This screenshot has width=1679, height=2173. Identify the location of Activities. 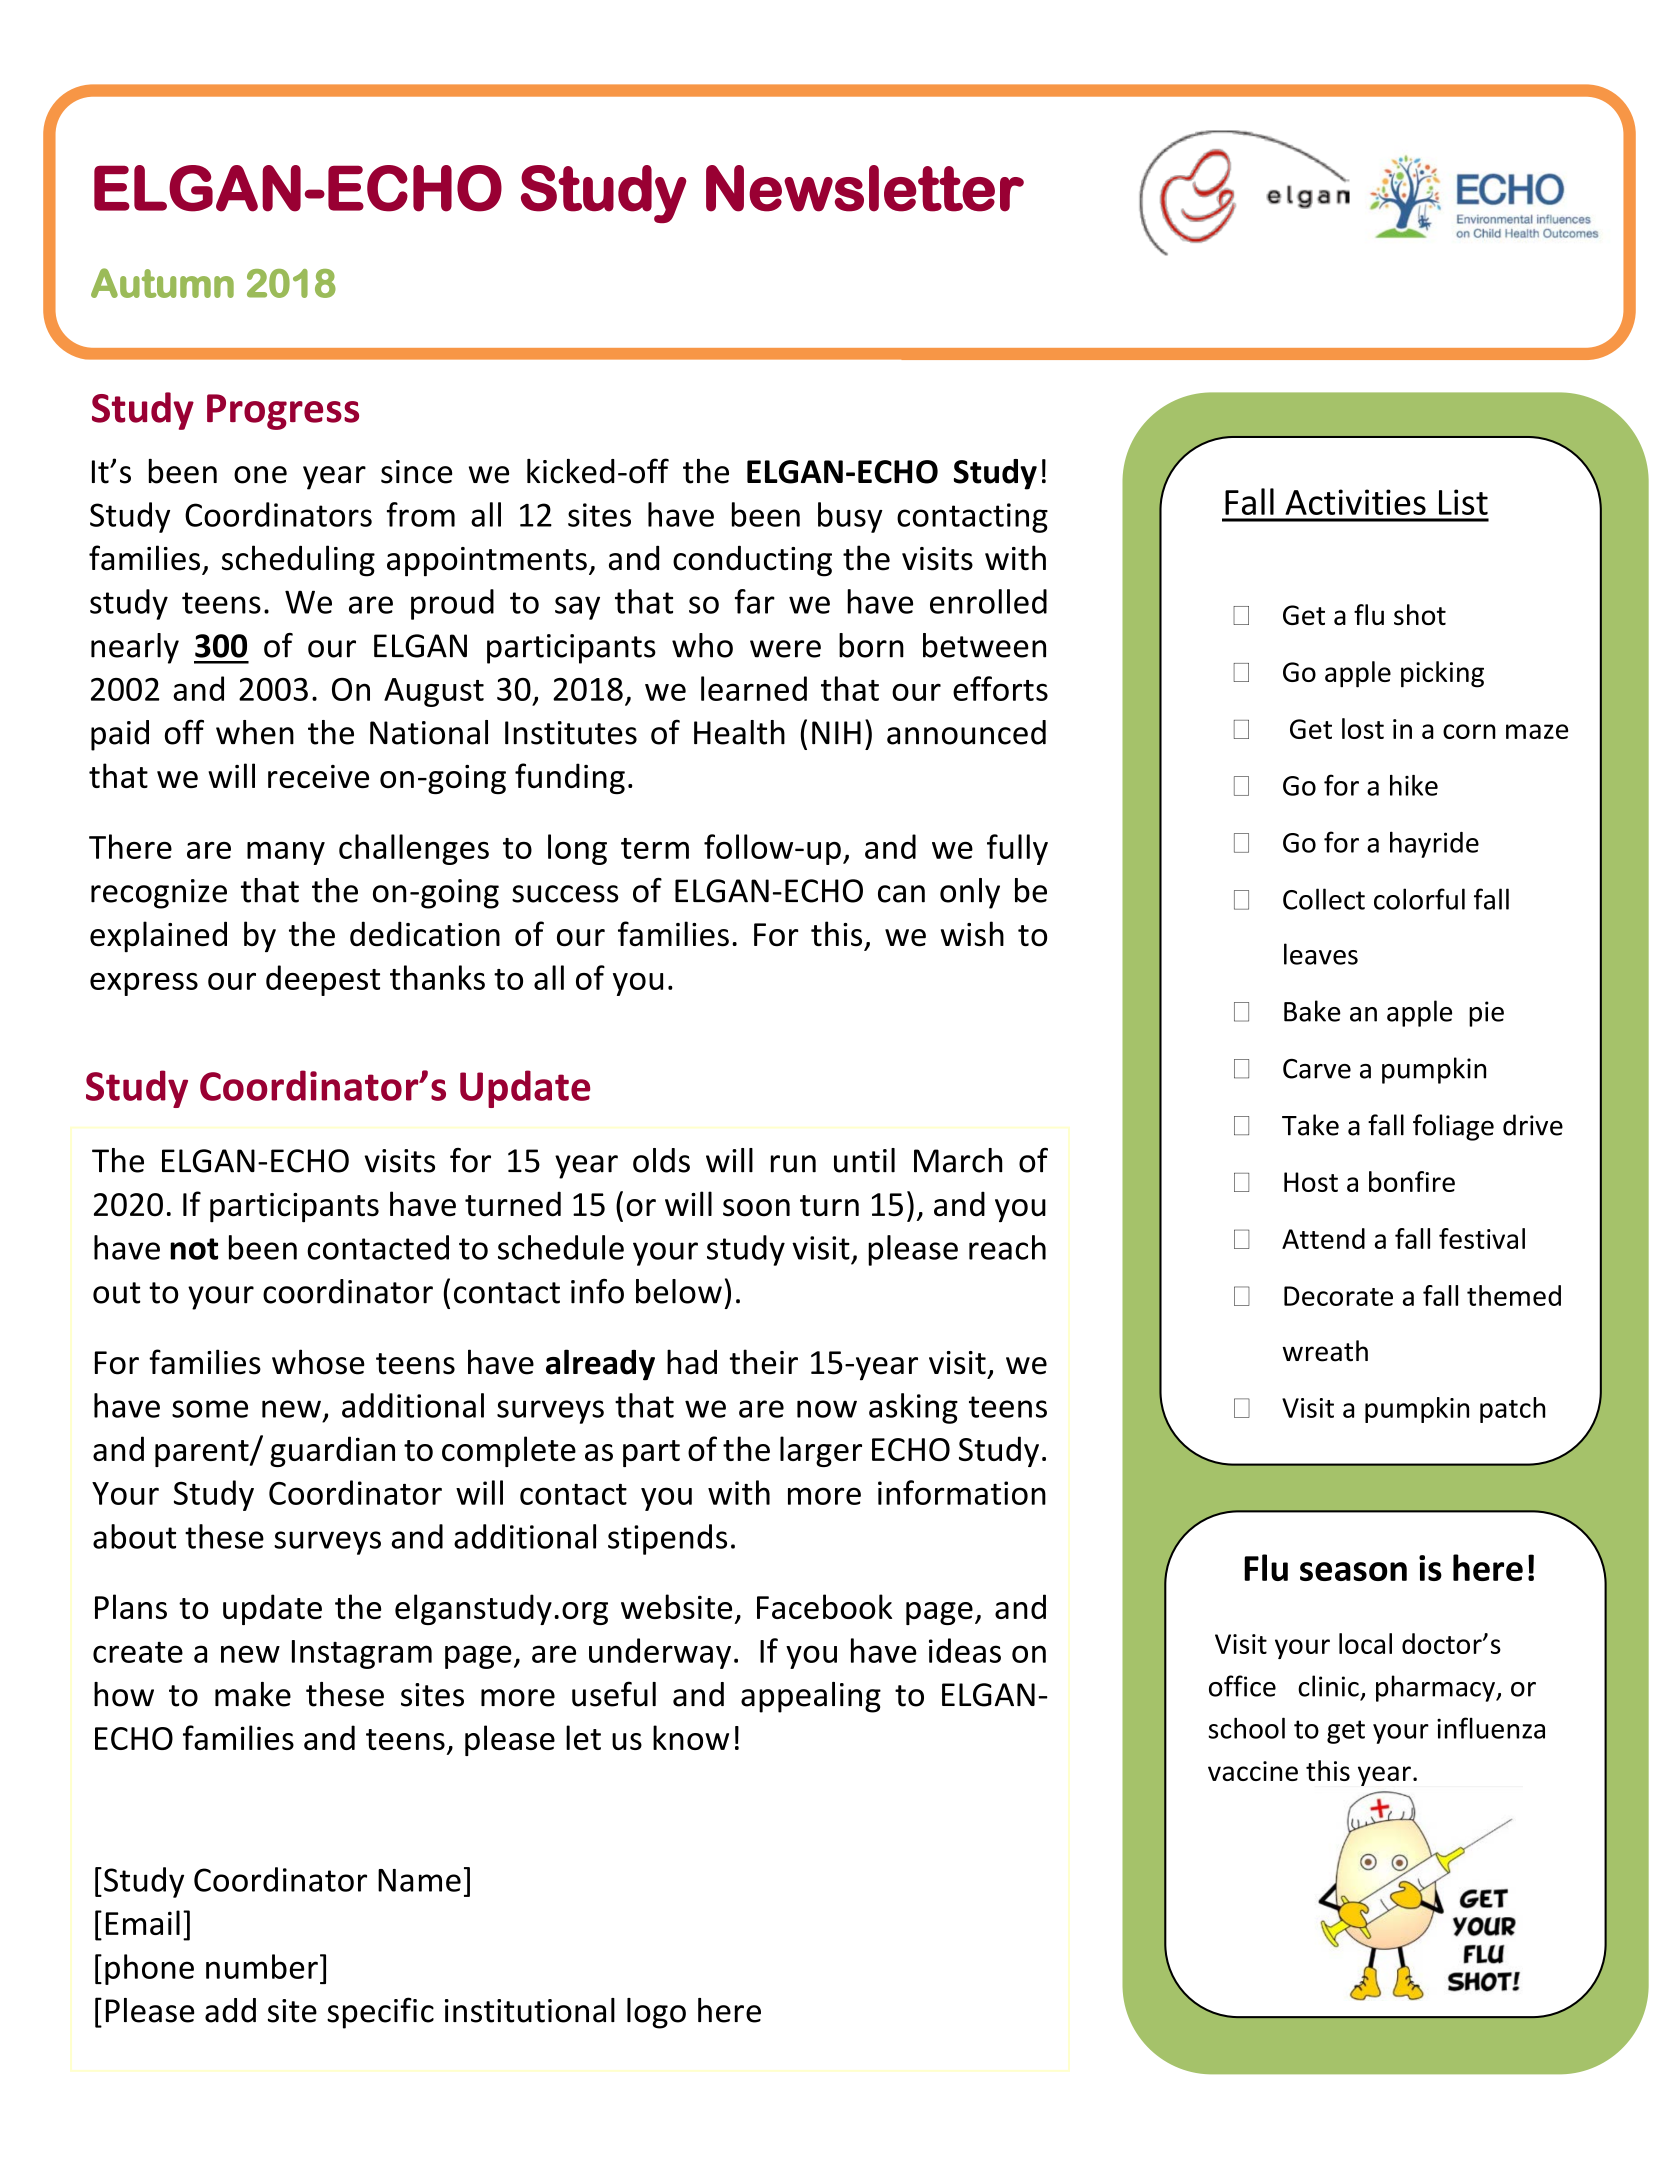
(1355, 502).
